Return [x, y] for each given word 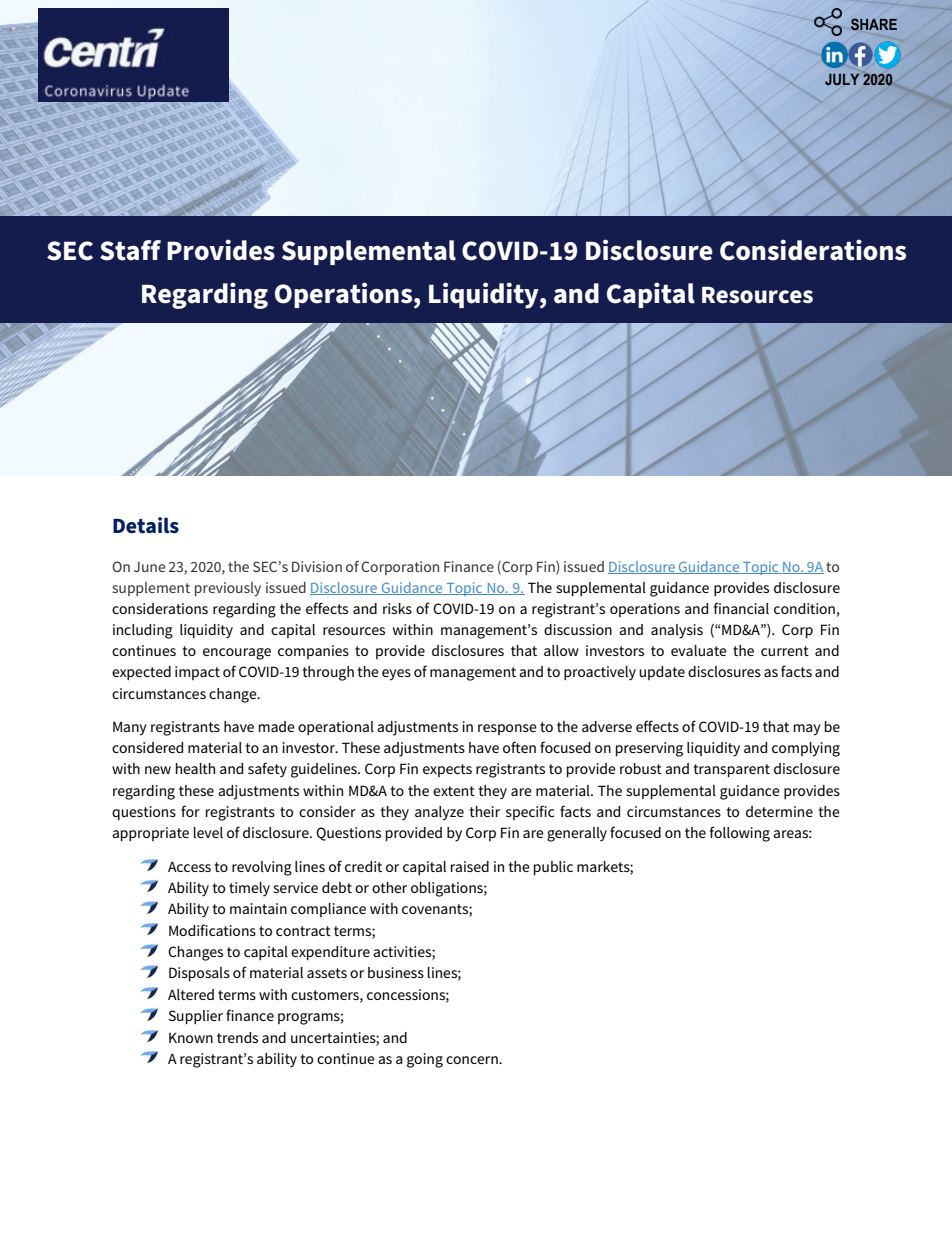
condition [804, 608]
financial [741, 608]
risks [397, 608]
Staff [130, 250]
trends [237, 1037]
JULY [842, 79]
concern [473, 1060]
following [740, 834]
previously [228, 589]
